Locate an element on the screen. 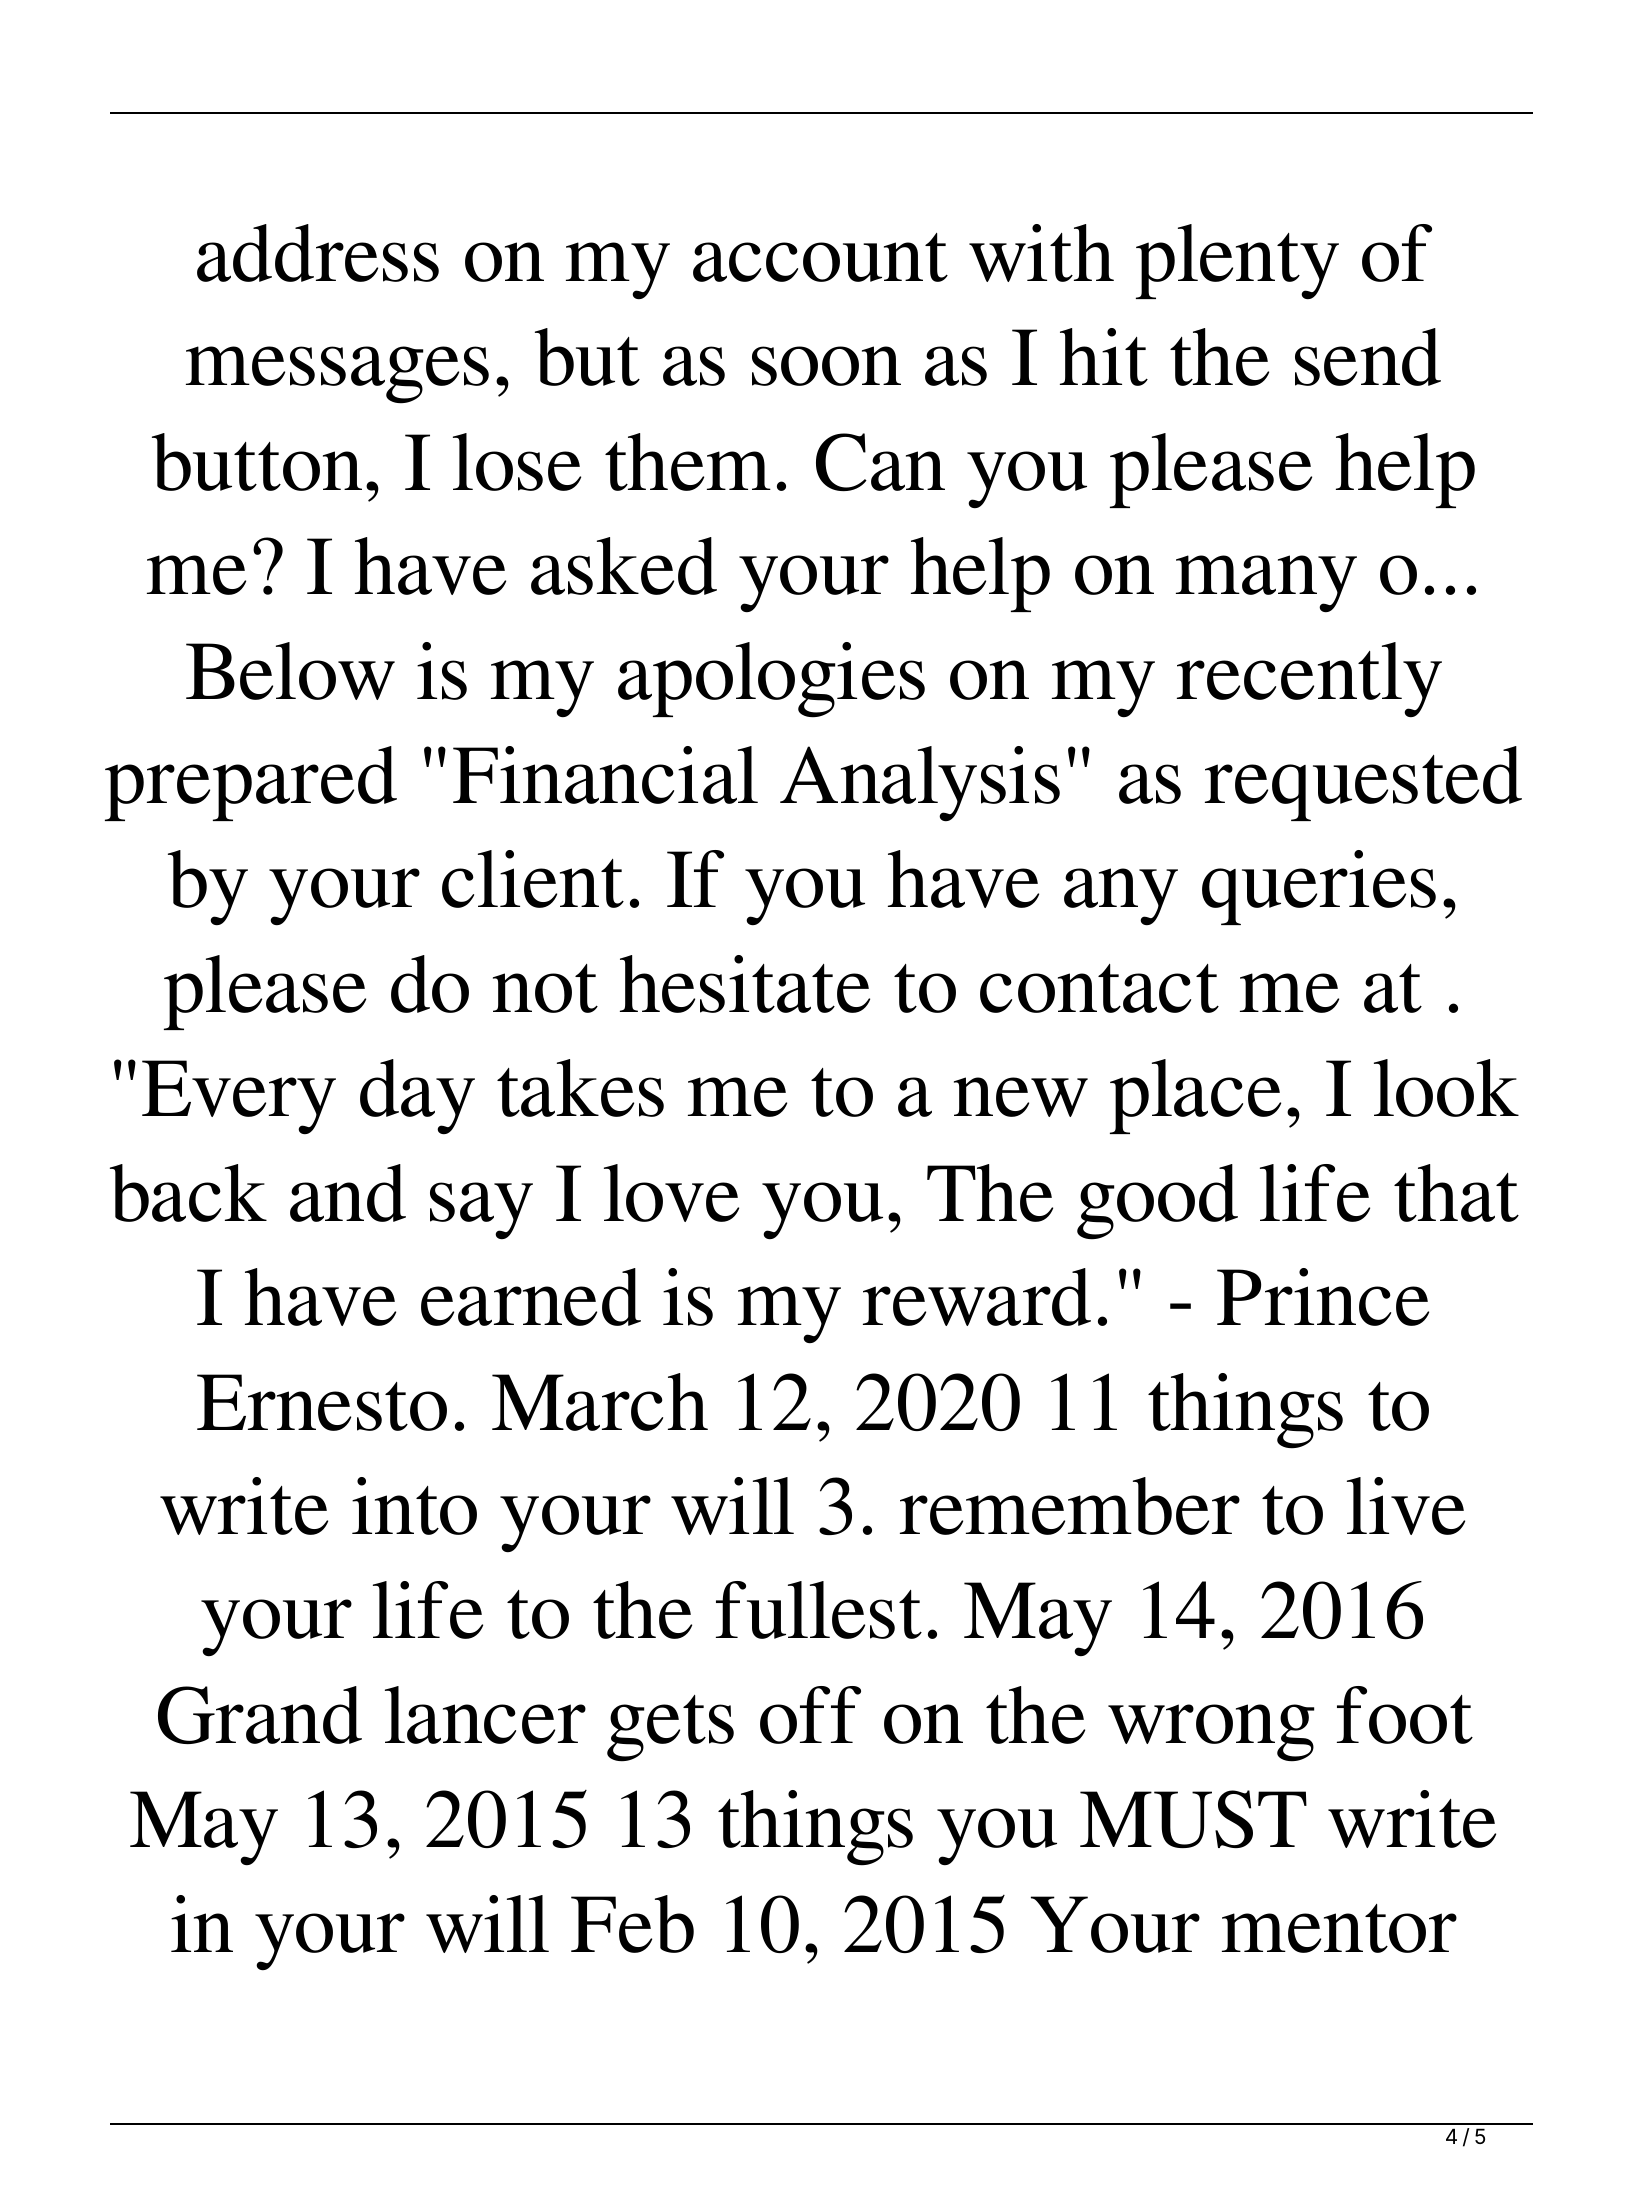  hesitate is located at coordinates (745, 984).
